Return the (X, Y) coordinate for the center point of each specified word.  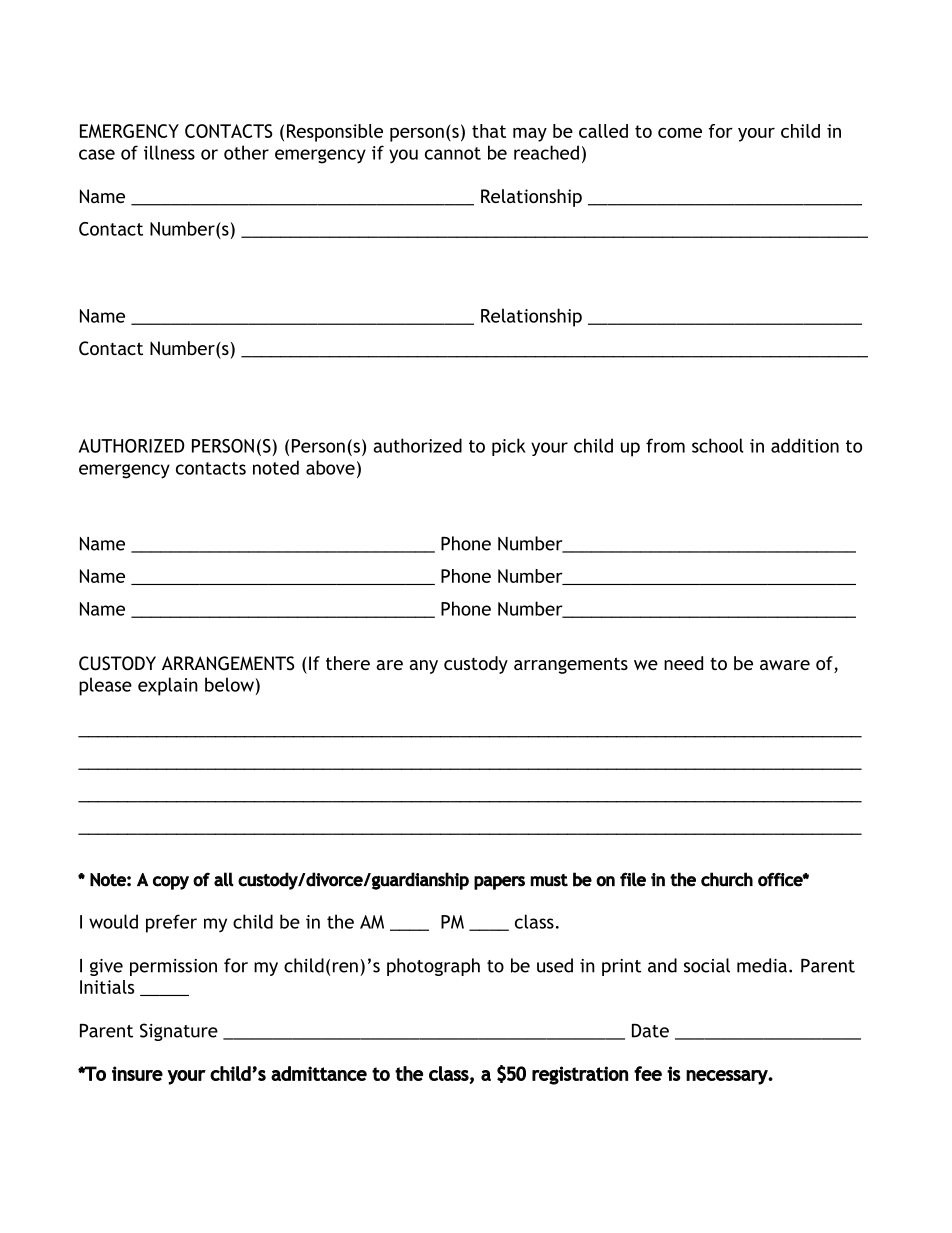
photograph (433, 967)
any (423, 667)
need (683, 663)
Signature (179, 1032)
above (330, 467)
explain (168, 686)
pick (509, 447)
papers (499, 883)
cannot (453, 153)
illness (169, 152)
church (727, 879)
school (718, 445)
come (680, 133)
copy (171, 883)
